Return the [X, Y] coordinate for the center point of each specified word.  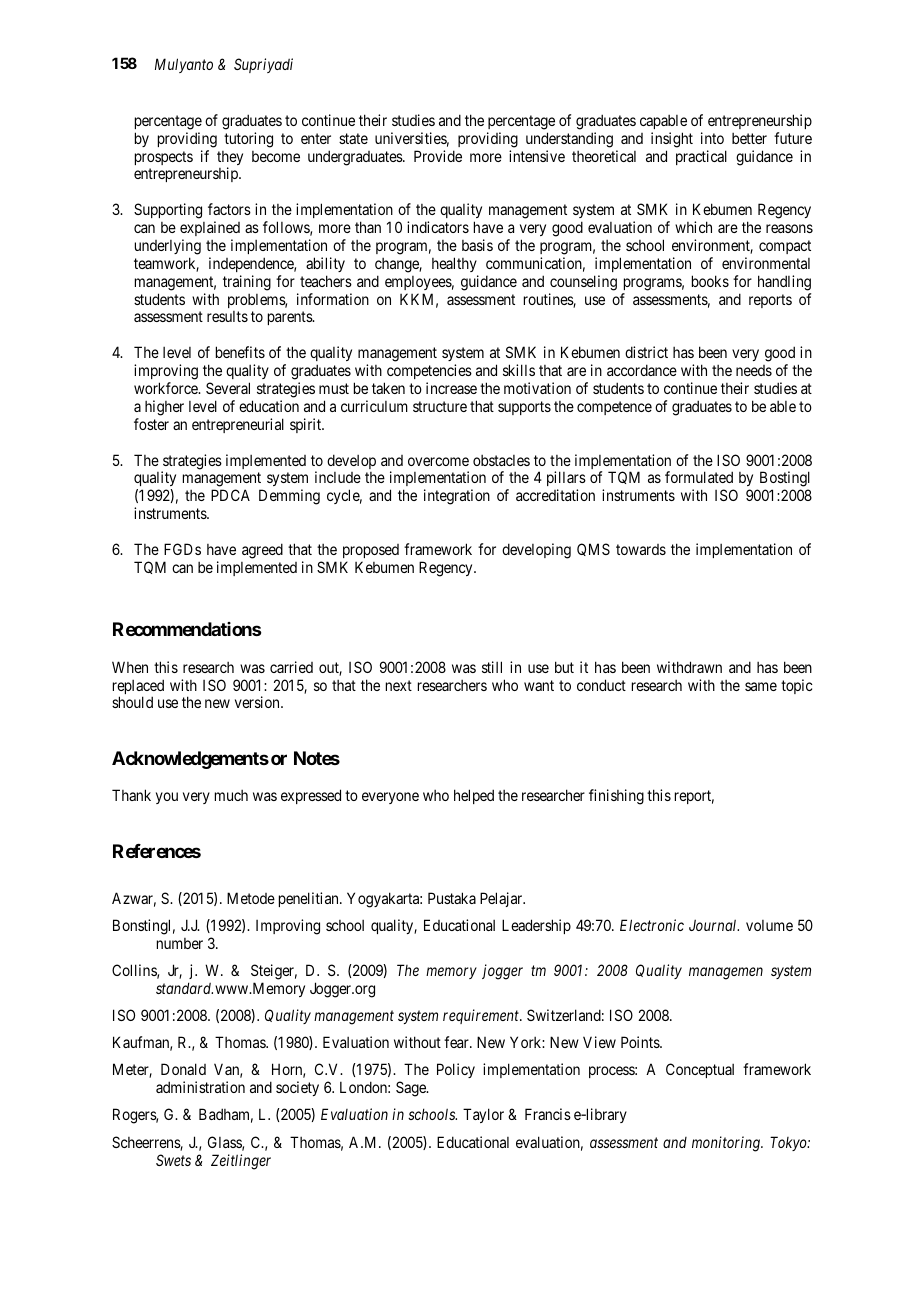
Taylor [483, 1115]
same [761, 686]
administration [200, 1087]
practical [701, 157]
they [230, 159]
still [492, 667]
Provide [438, 156]
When [130, 667]
